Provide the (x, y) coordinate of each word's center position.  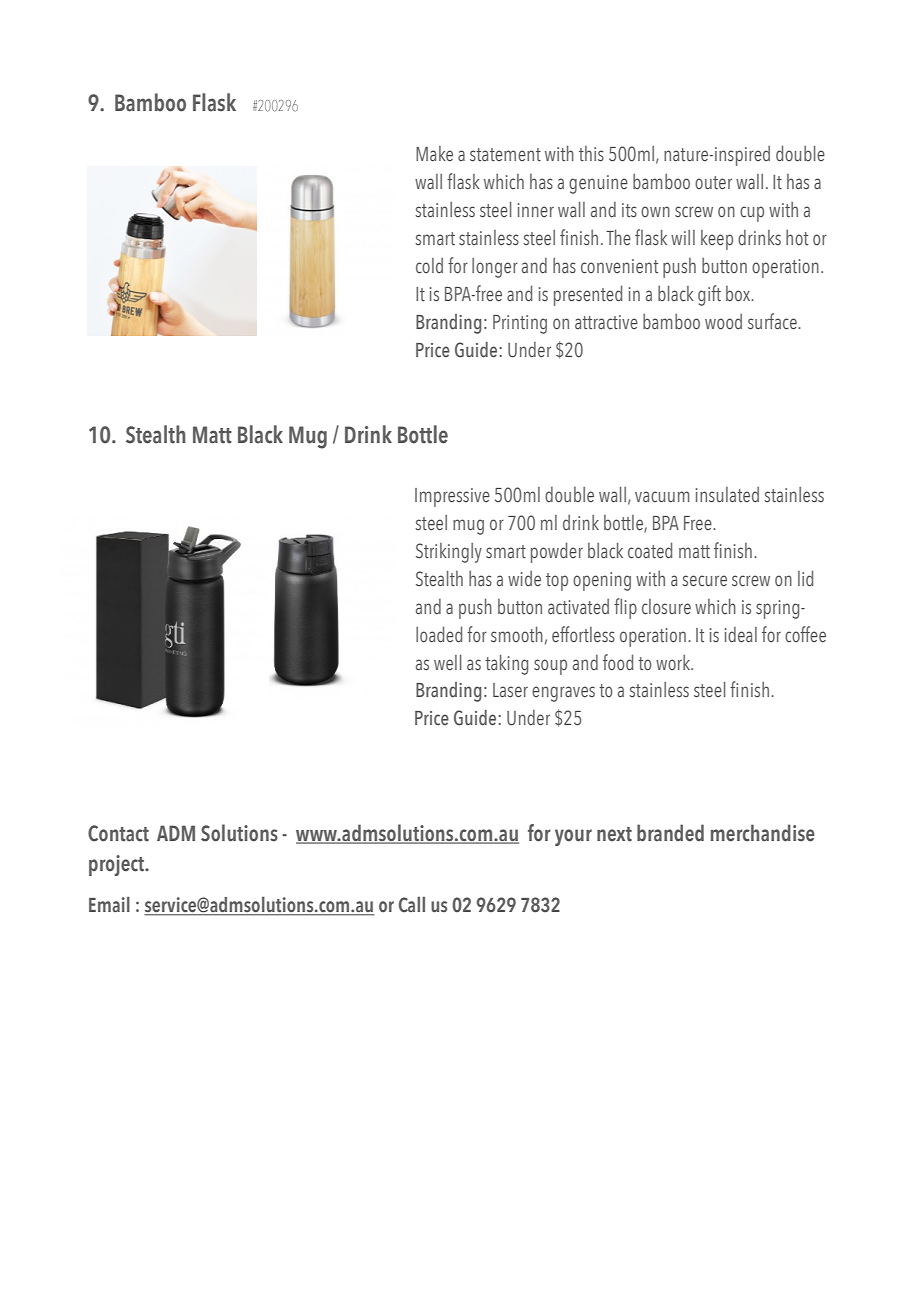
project (118, 865)
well (448, 662)
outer (713, 183)
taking (506, 665)
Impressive (452, 497)
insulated (727, 495)
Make (434, 153)
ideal (741, 635)
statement (505, 155)
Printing (520, 324)
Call (412, 905)
